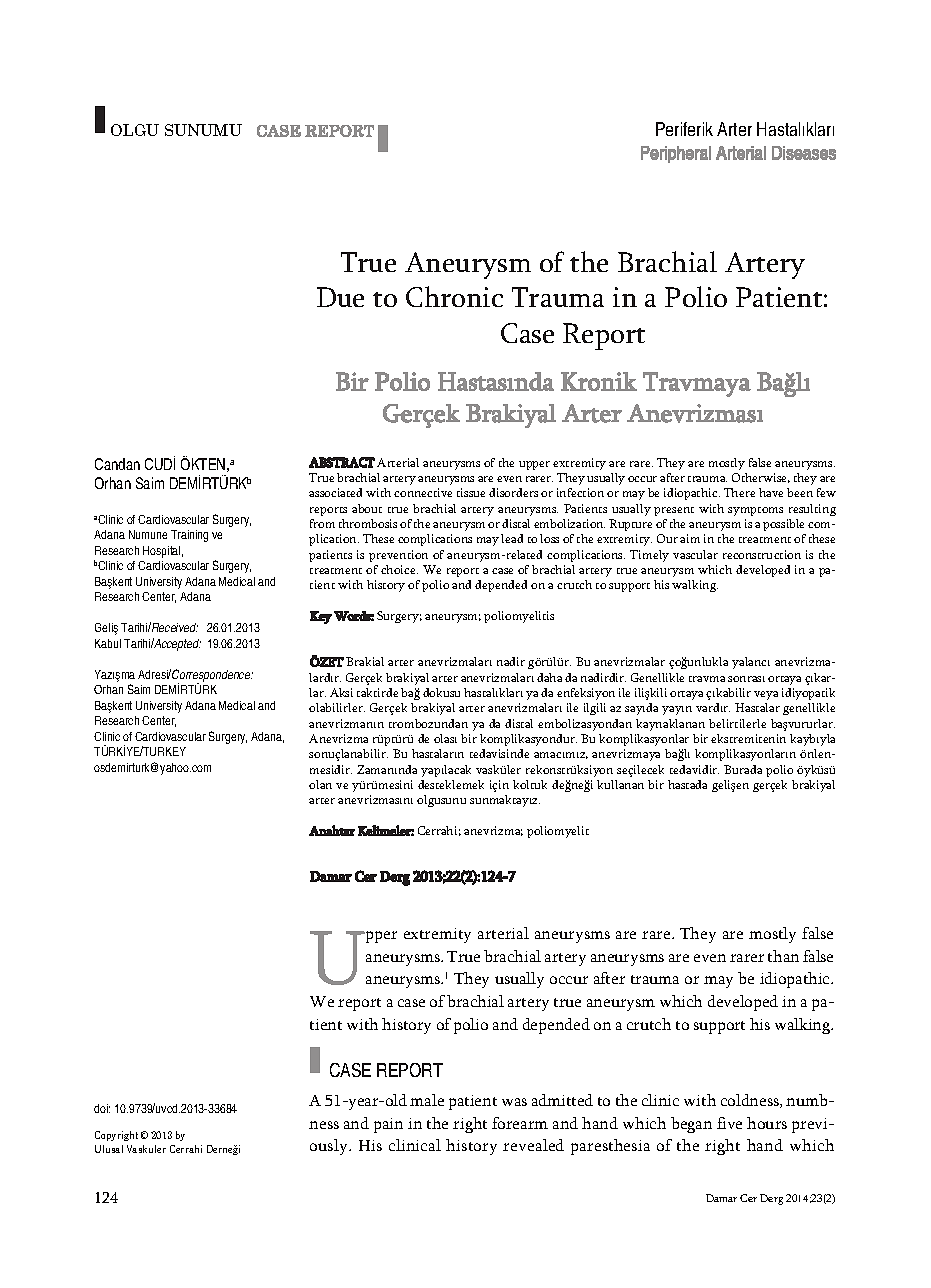 This screenshot has width=931, height=1288. What do you see at coordinates (533, 1145) in the screenshot?
I see `revealed` at bounding box center [533, 1145].
